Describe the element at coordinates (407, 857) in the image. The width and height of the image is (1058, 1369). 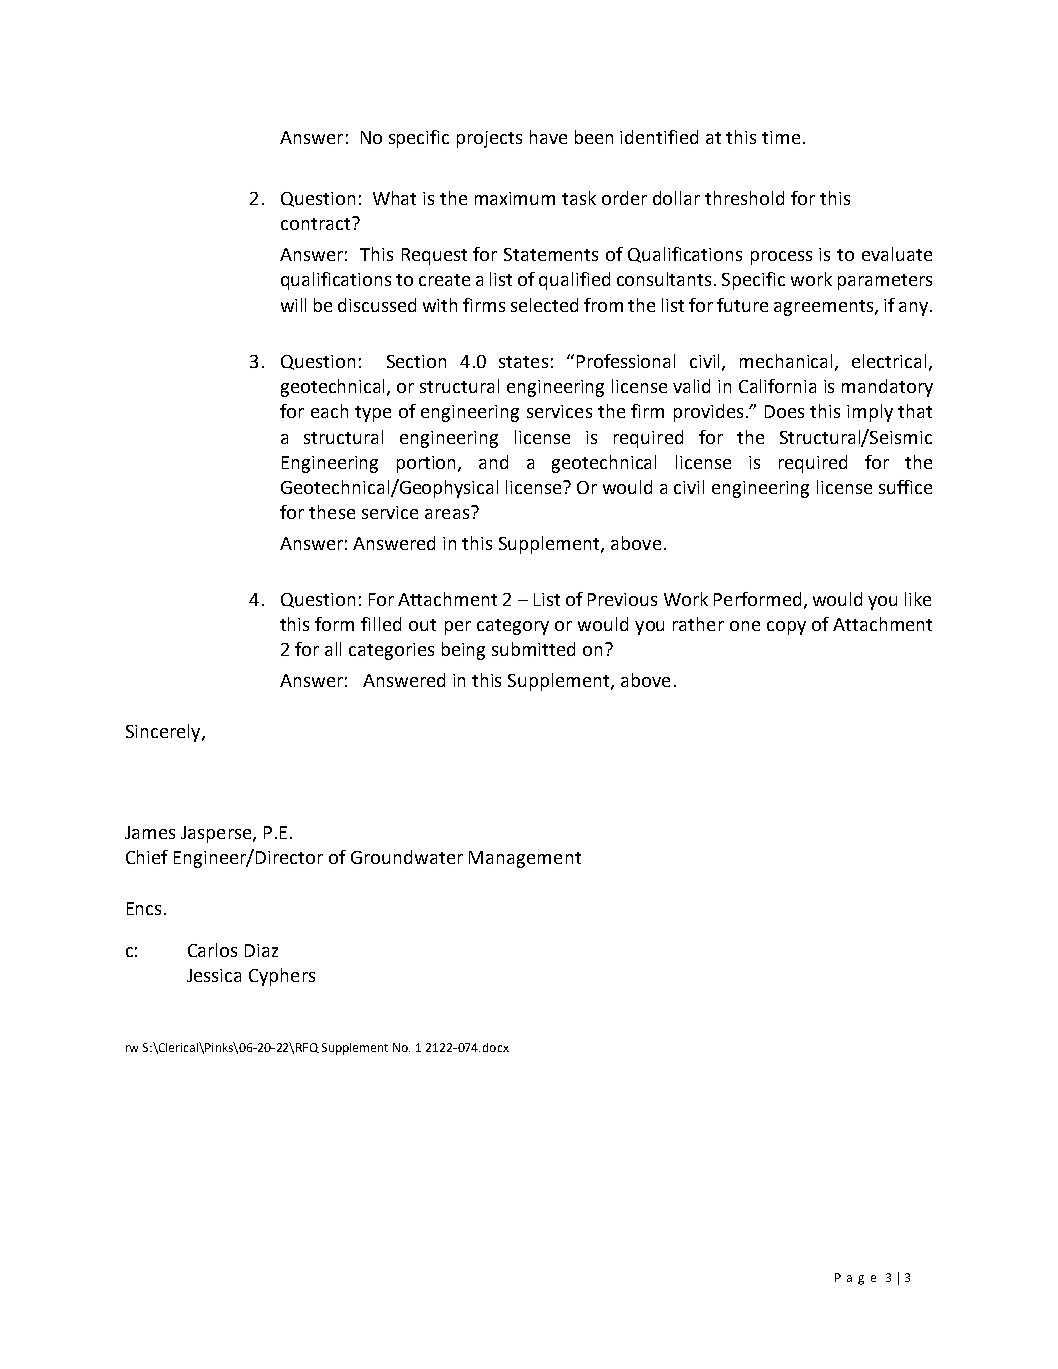
I see `Groundwater` at that location.
